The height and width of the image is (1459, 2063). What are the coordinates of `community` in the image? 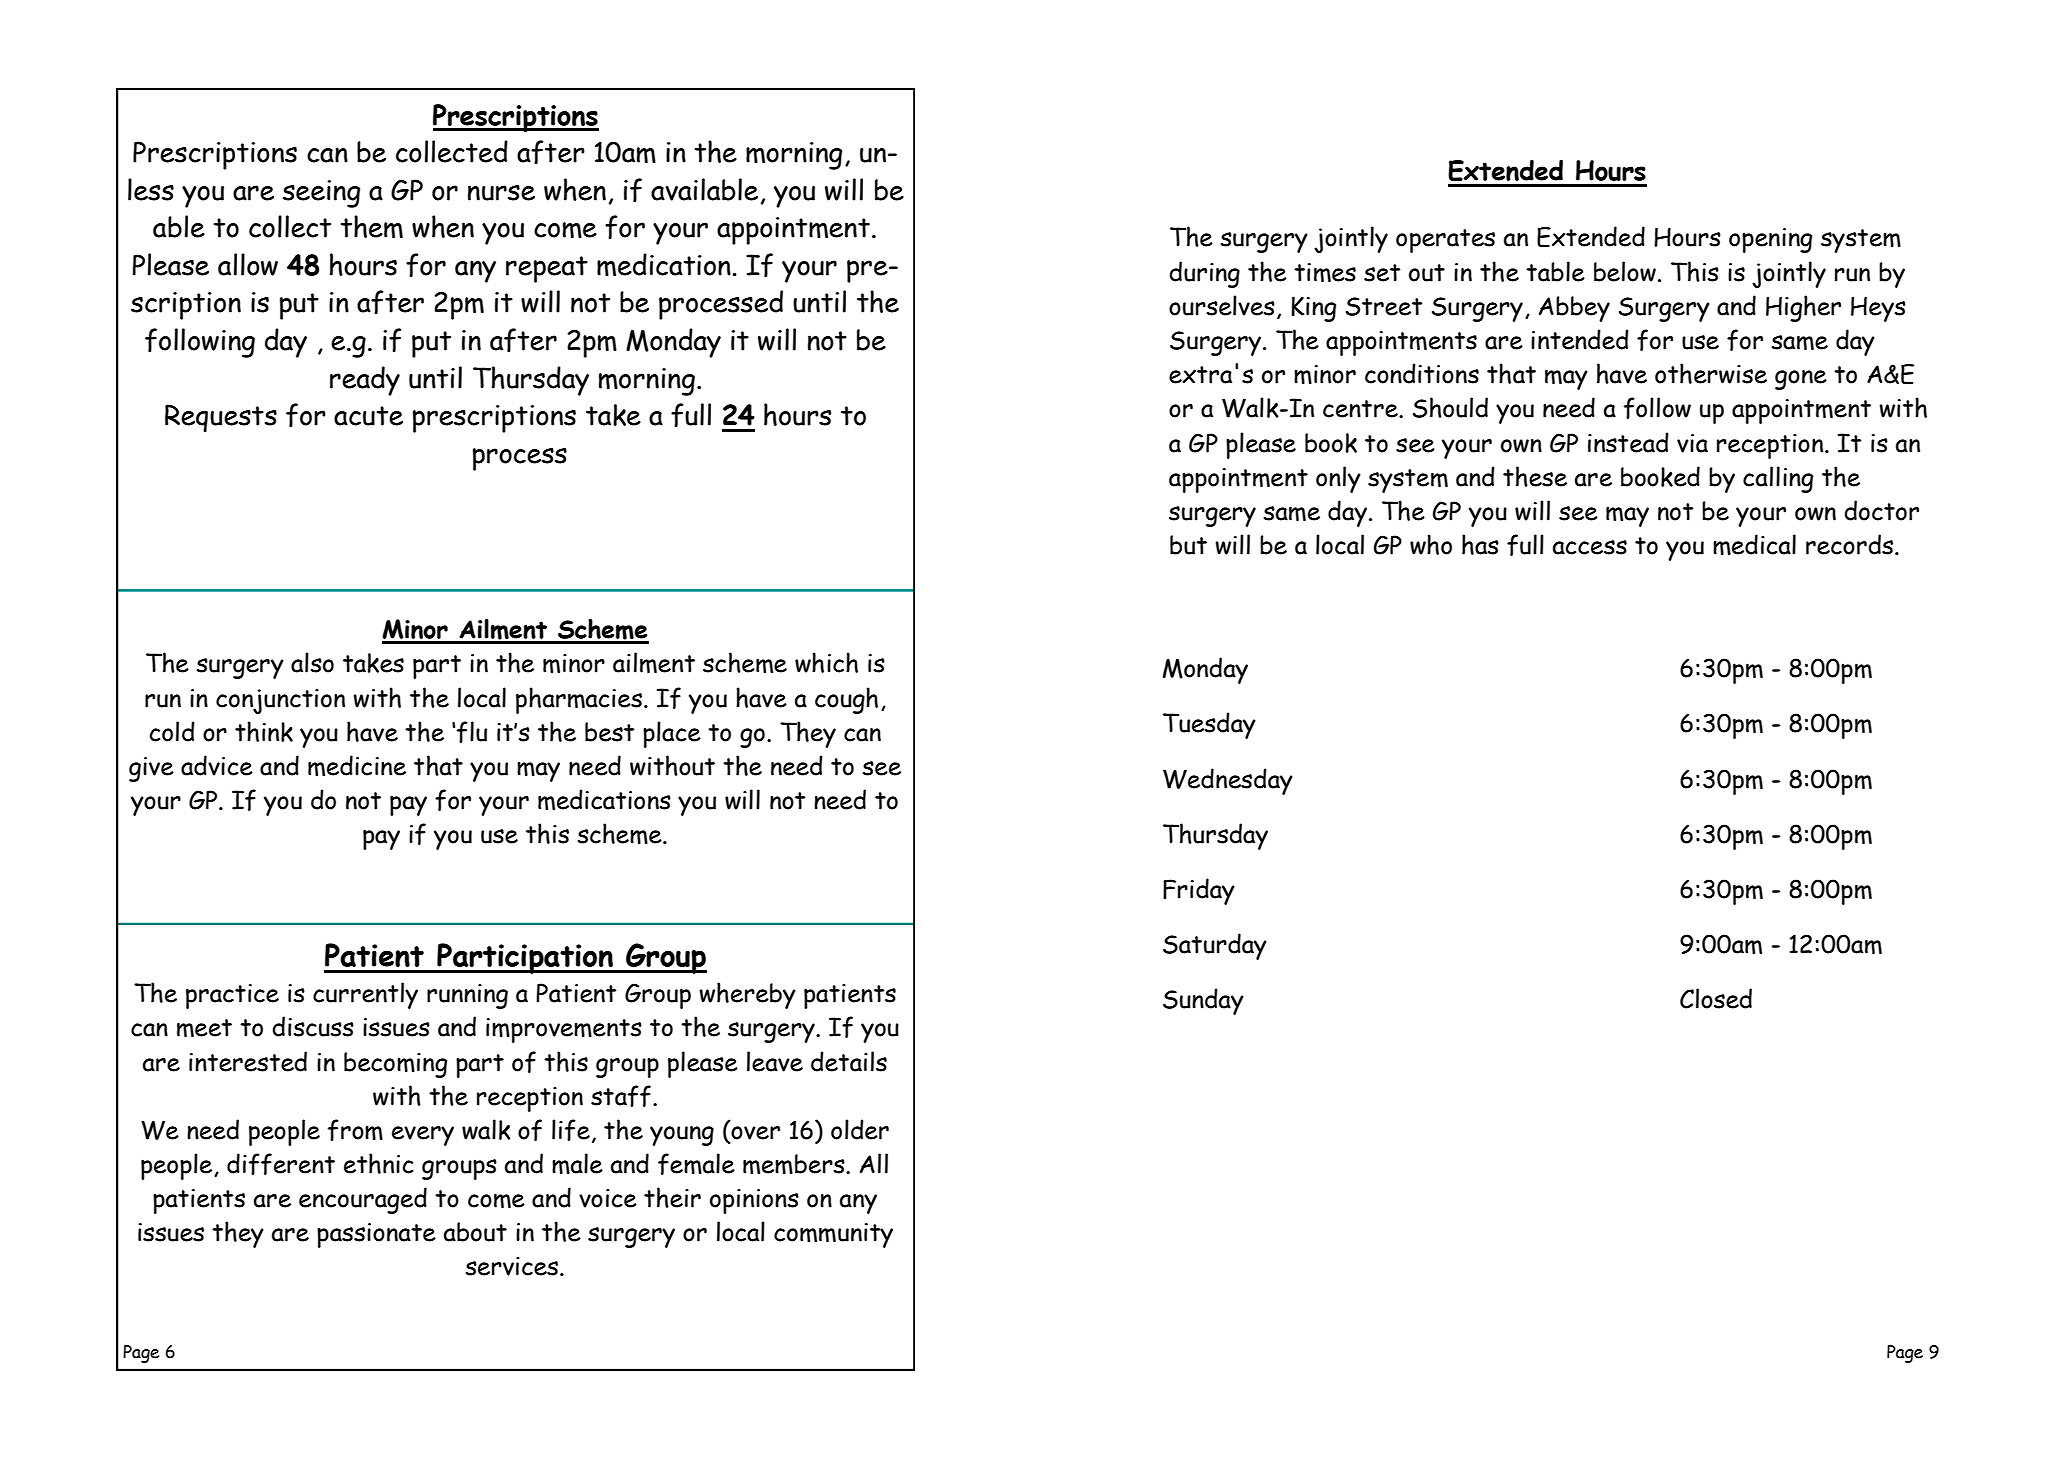 It's located at (833, 1235).
